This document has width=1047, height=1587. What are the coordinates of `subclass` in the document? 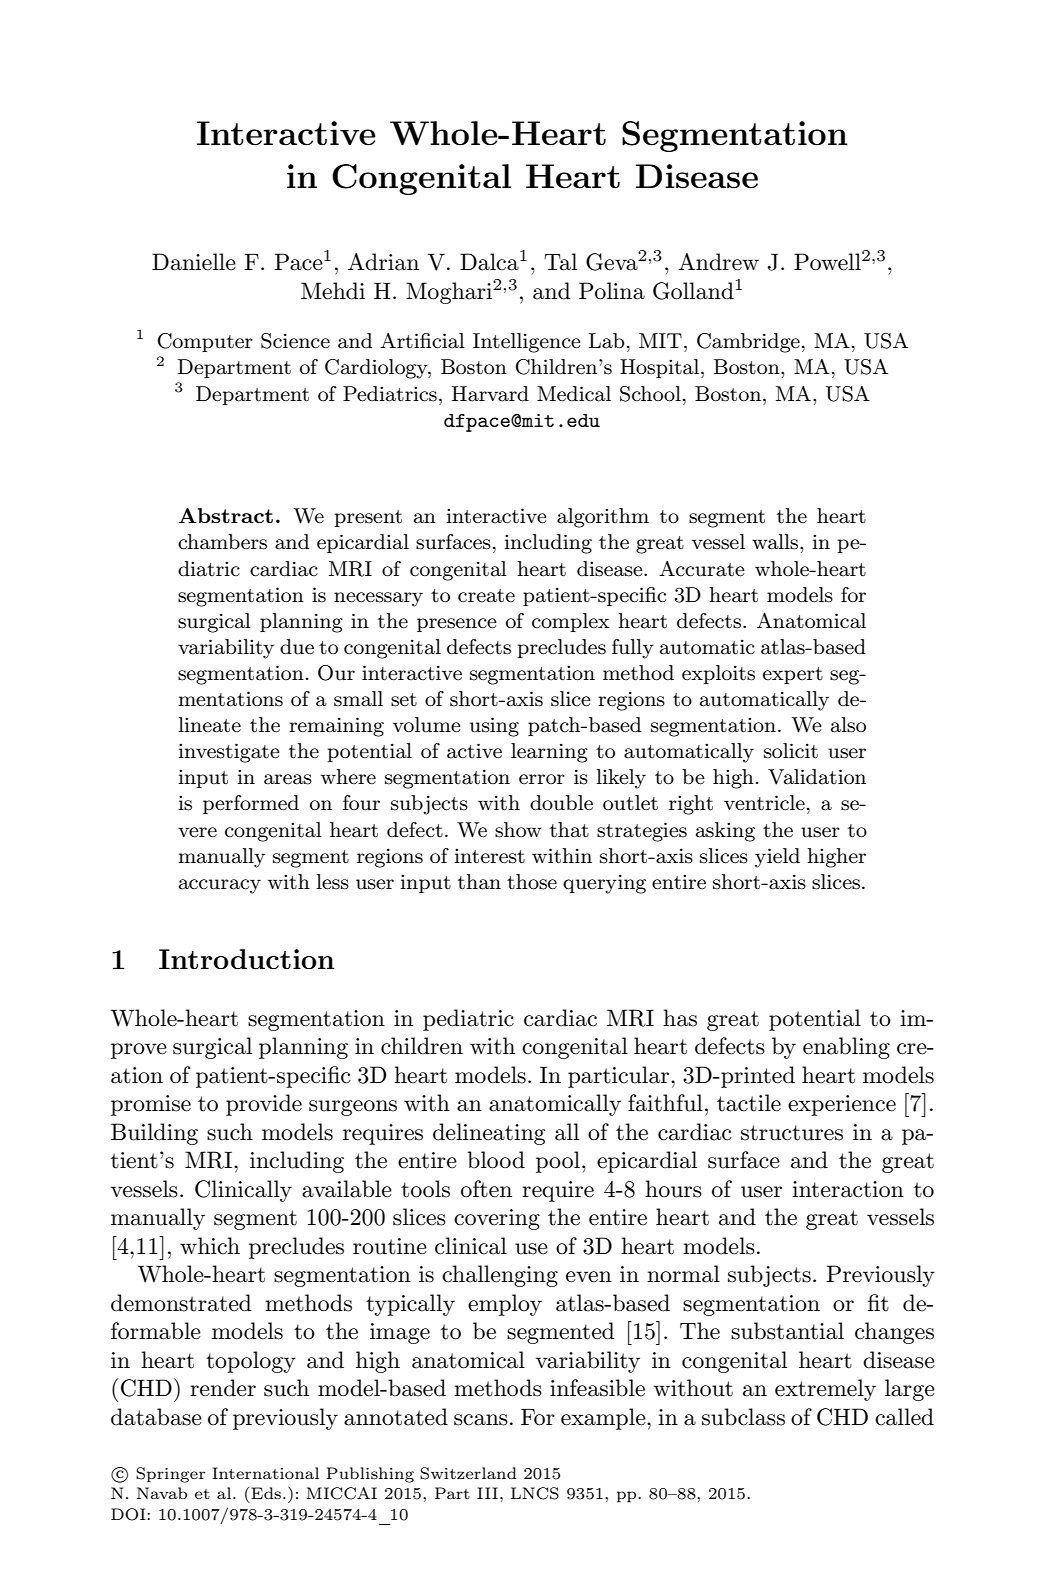 It's located at (743, 1417).
